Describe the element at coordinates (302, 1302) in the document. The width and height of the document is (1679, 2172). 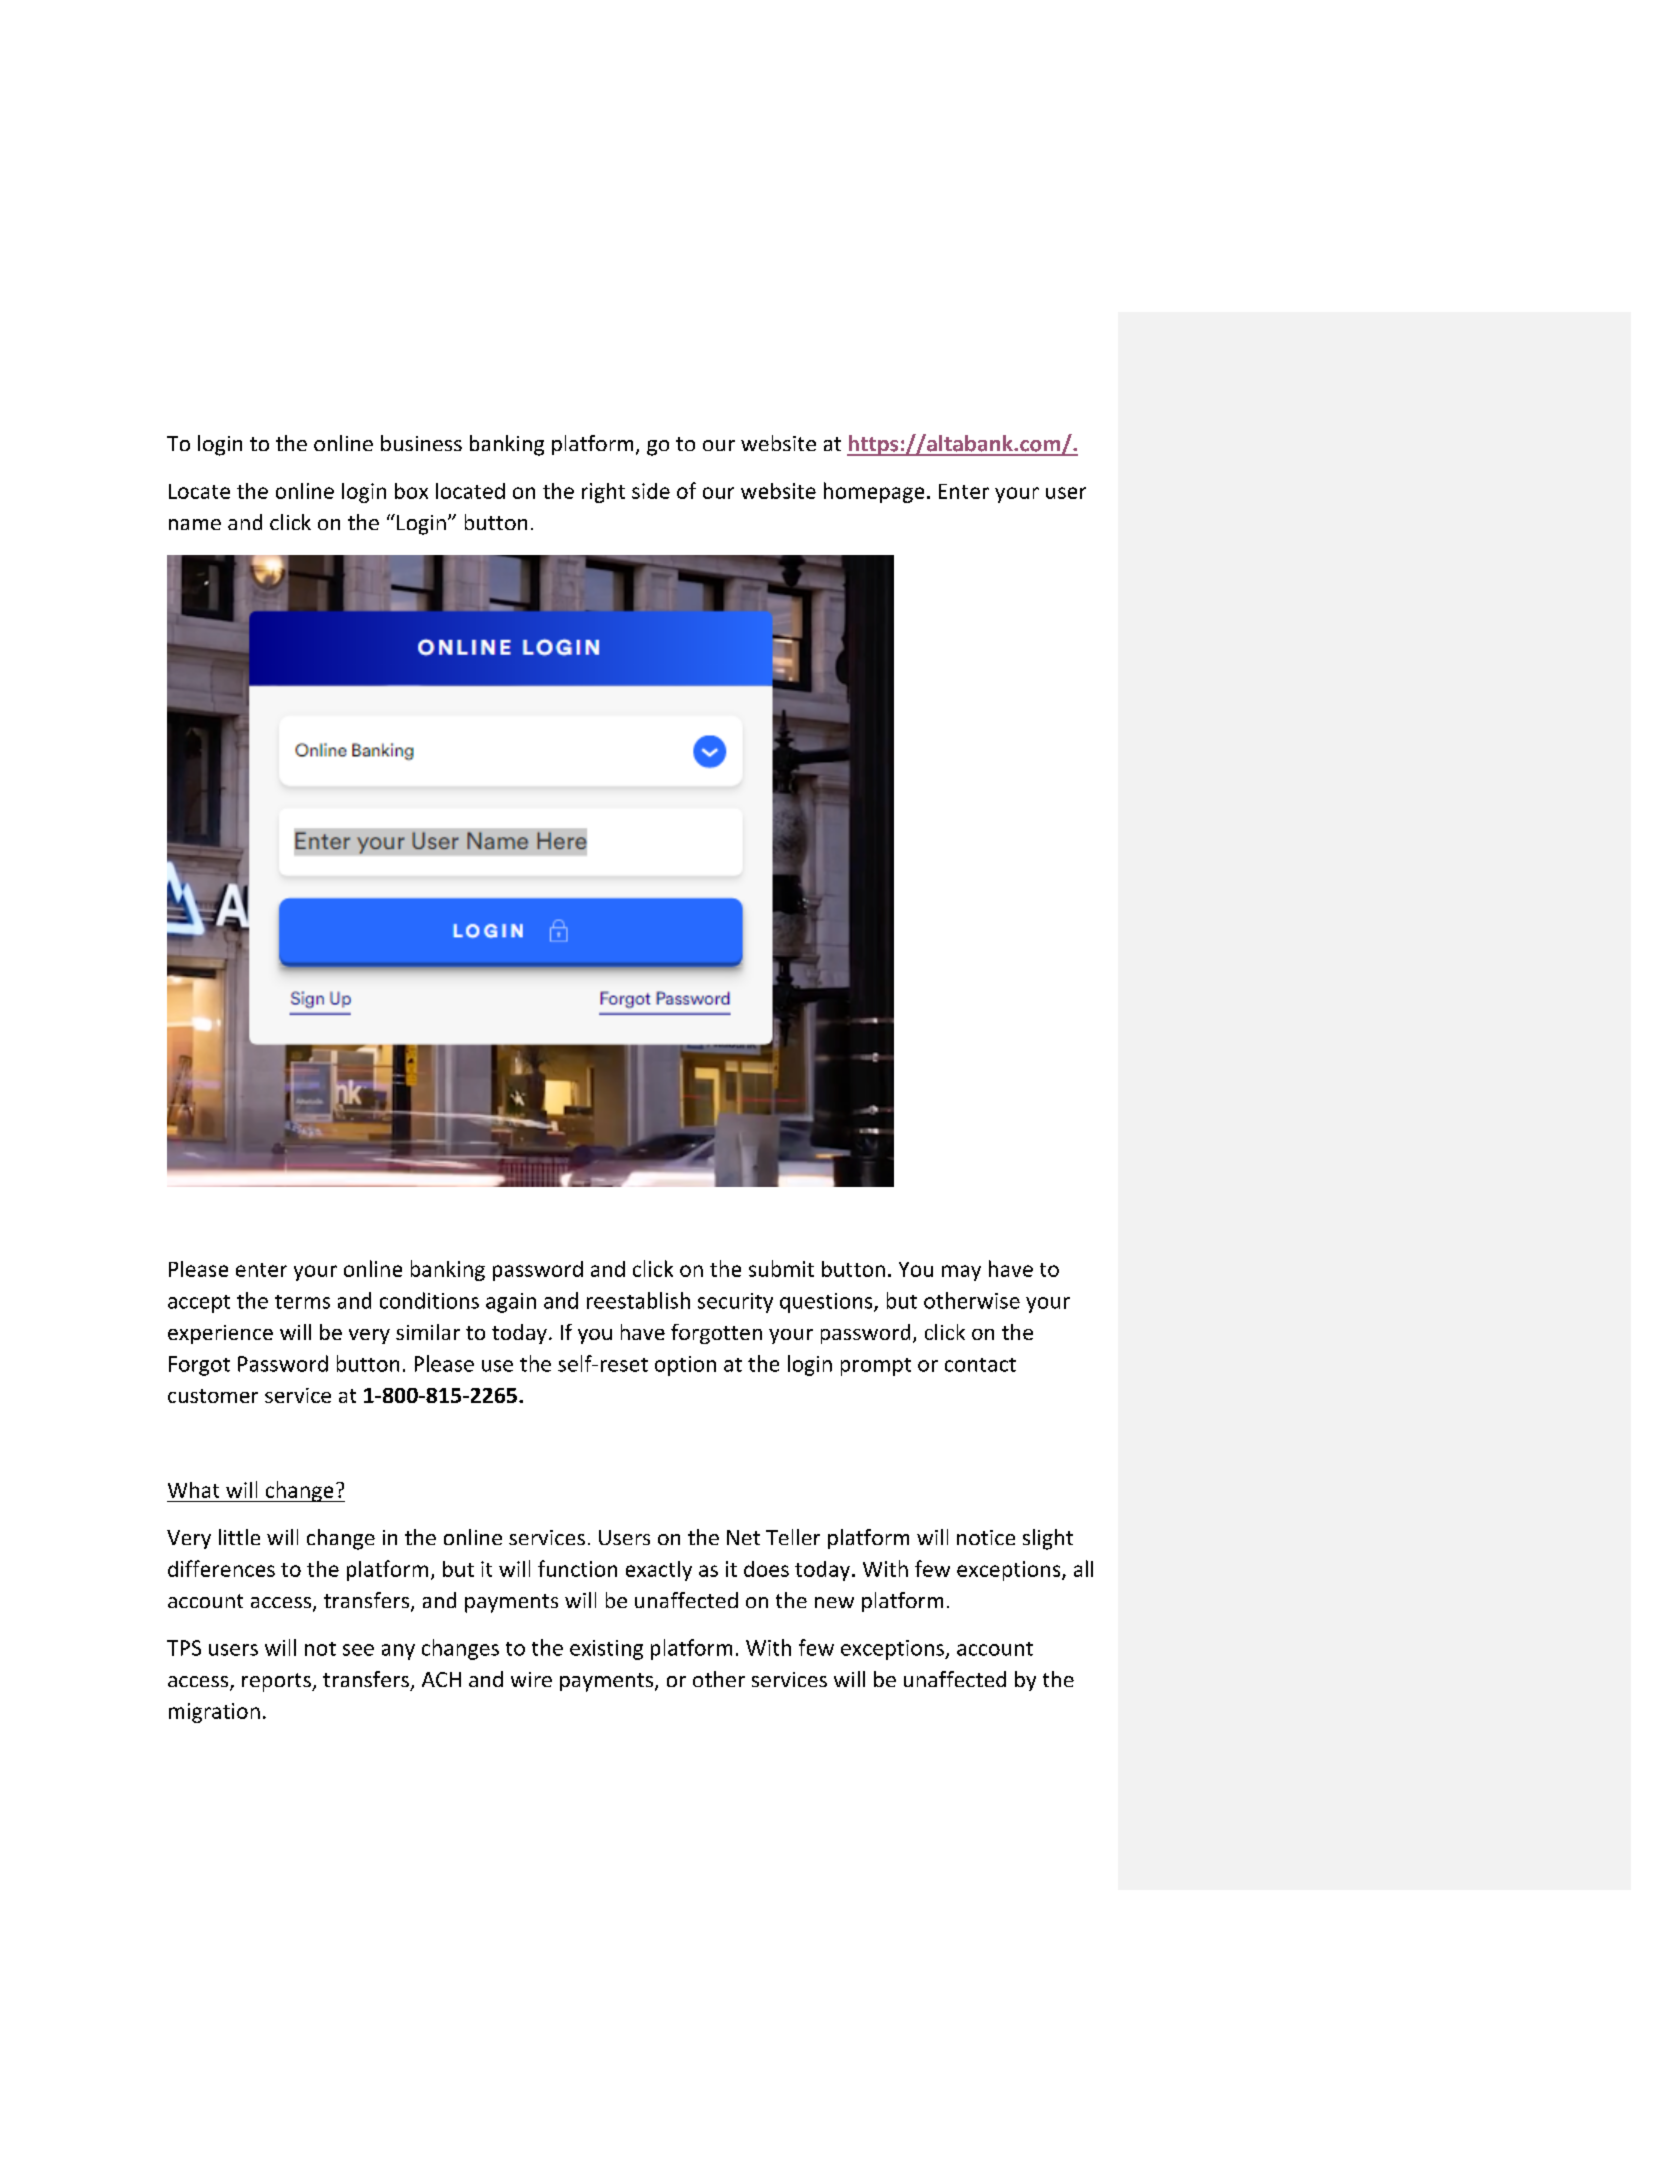
I see `terms` at that location.
